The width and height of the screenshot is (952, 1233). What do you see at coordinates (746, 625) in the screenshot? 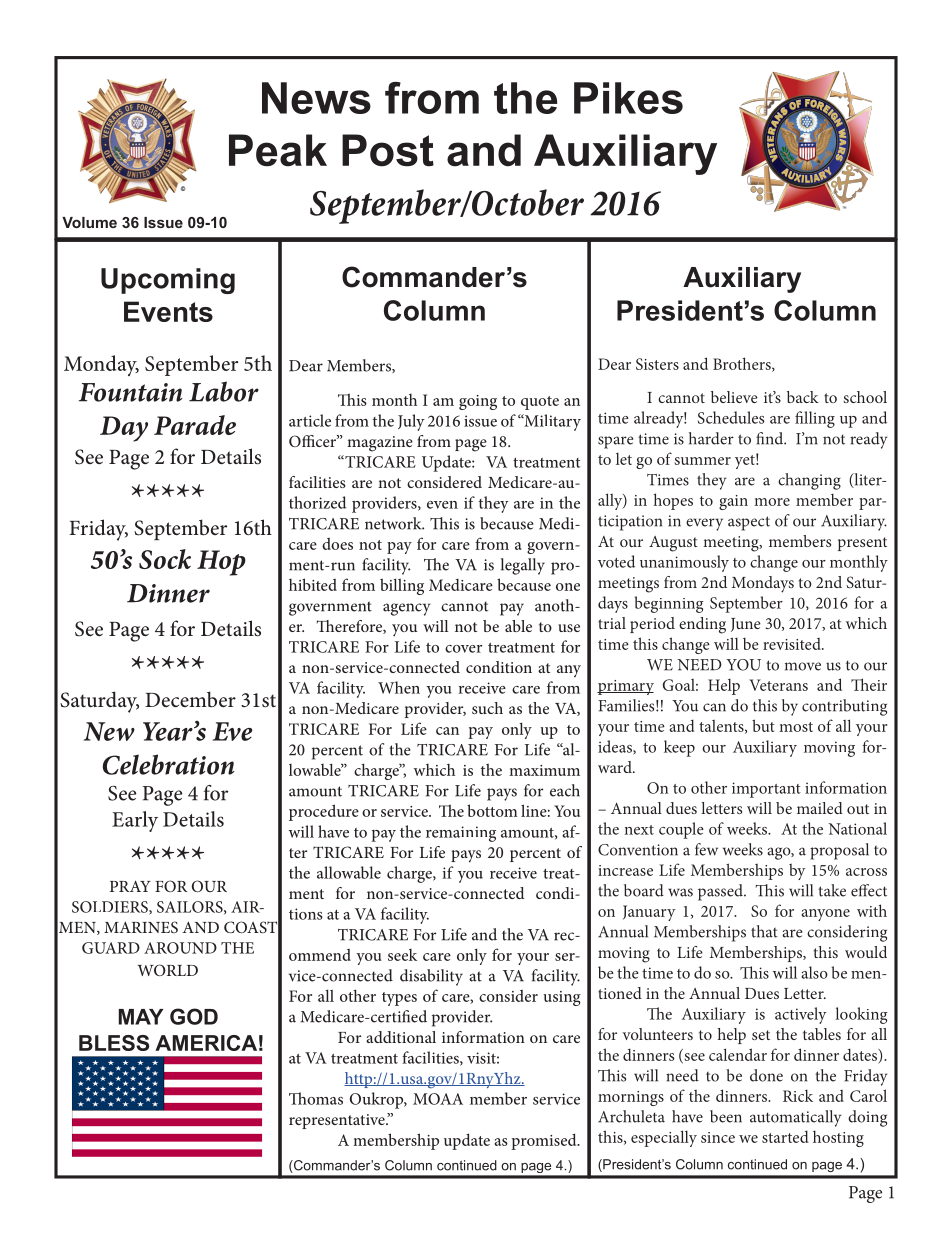
I see `June` at bounding box center [746, 625].
